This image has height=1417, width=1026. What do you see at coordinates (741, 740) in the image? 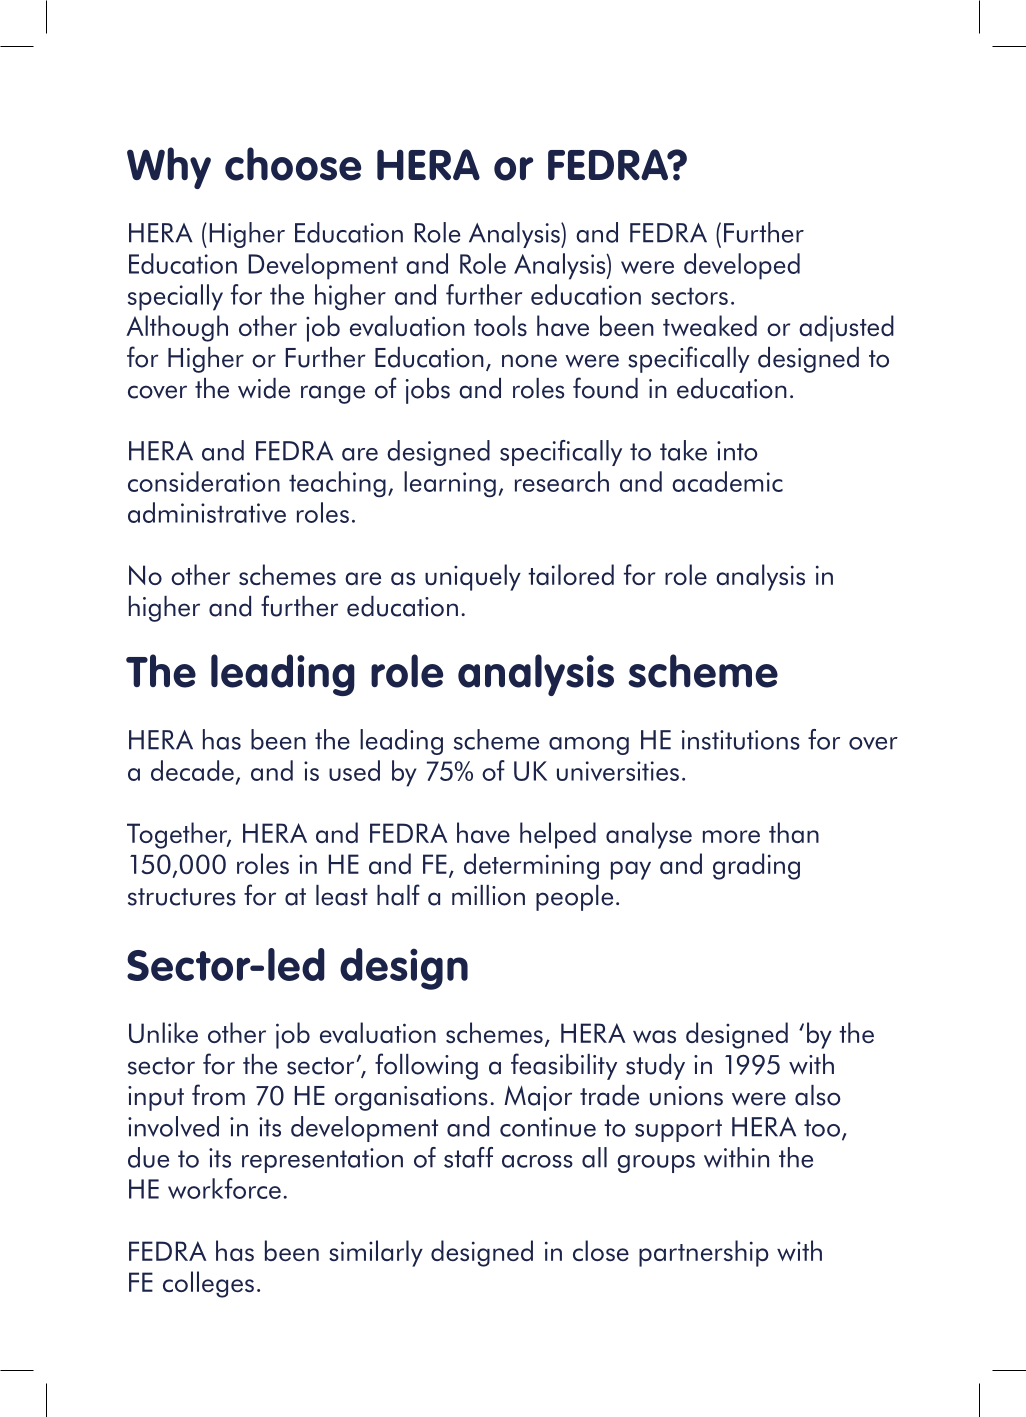
I see `institutions` at bounding box center [741, 740].
